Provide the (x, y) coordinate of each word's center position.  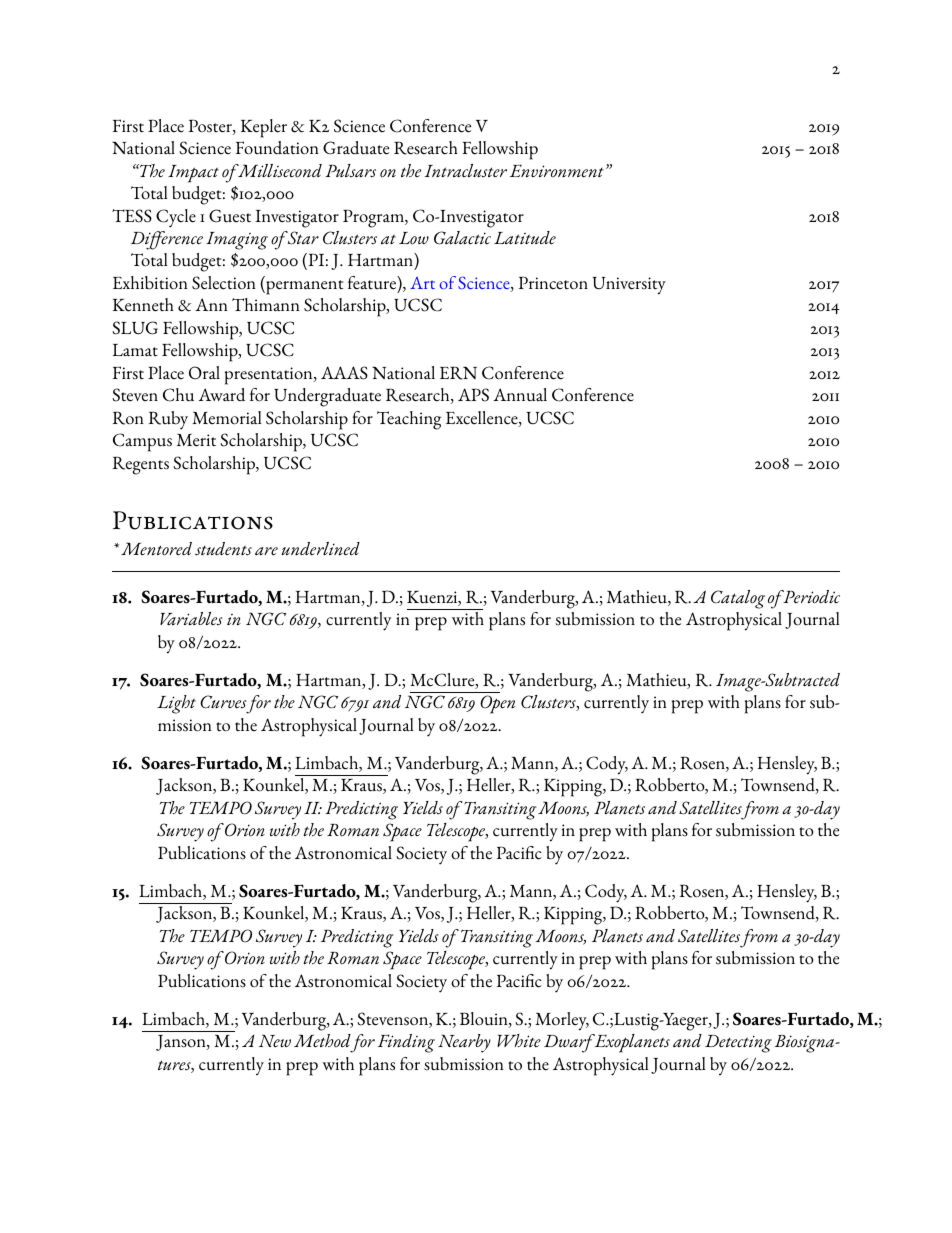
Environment (557, 171)
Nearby (464, 1043)
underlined (320, 549)
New (275, 1040)
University (629, 286)
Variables (191, 619)
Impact (193, 174)
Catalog (738, 599)
